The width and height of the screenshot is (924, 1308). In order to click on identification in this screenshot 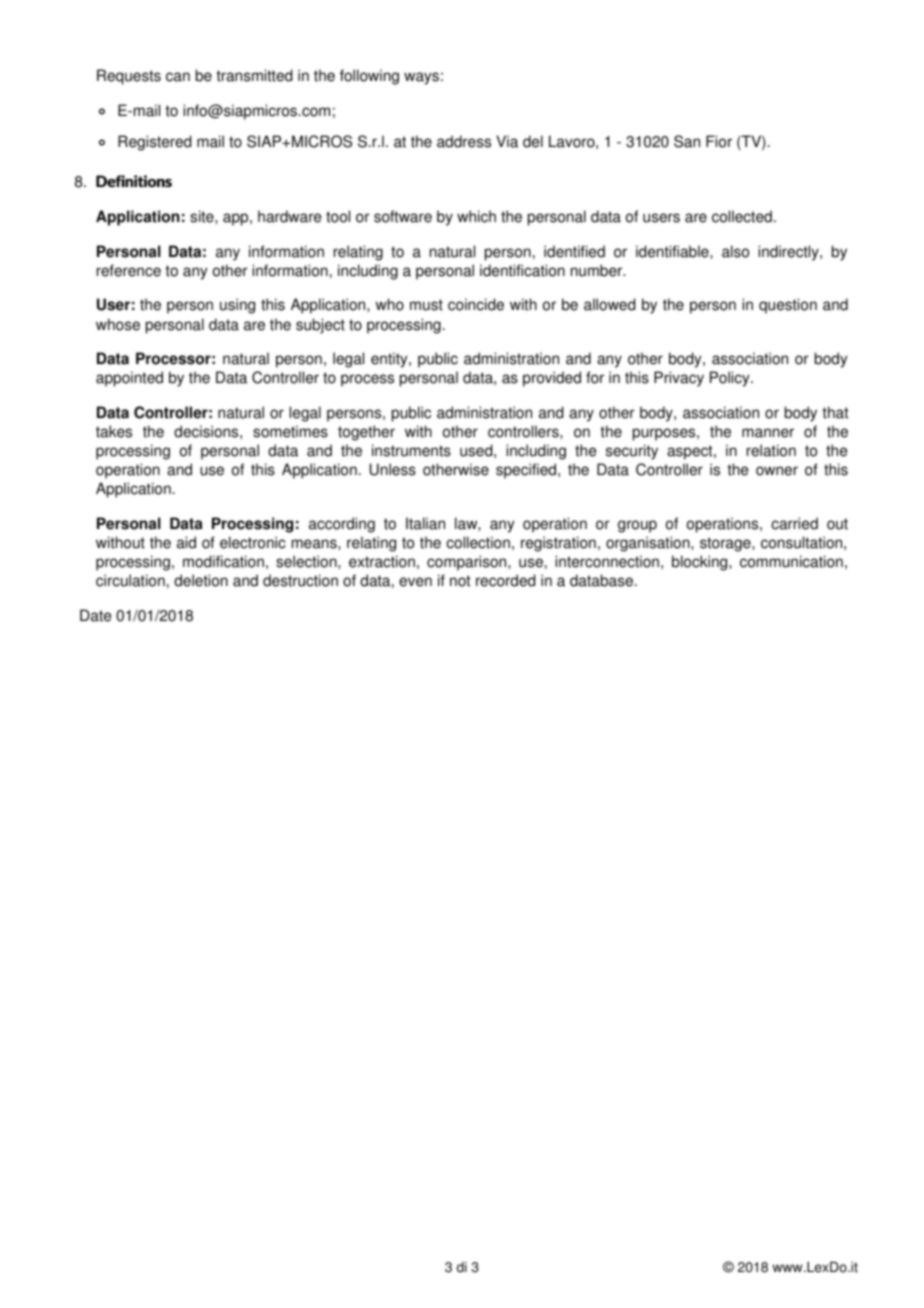, I will do `click(522, 270)`.
